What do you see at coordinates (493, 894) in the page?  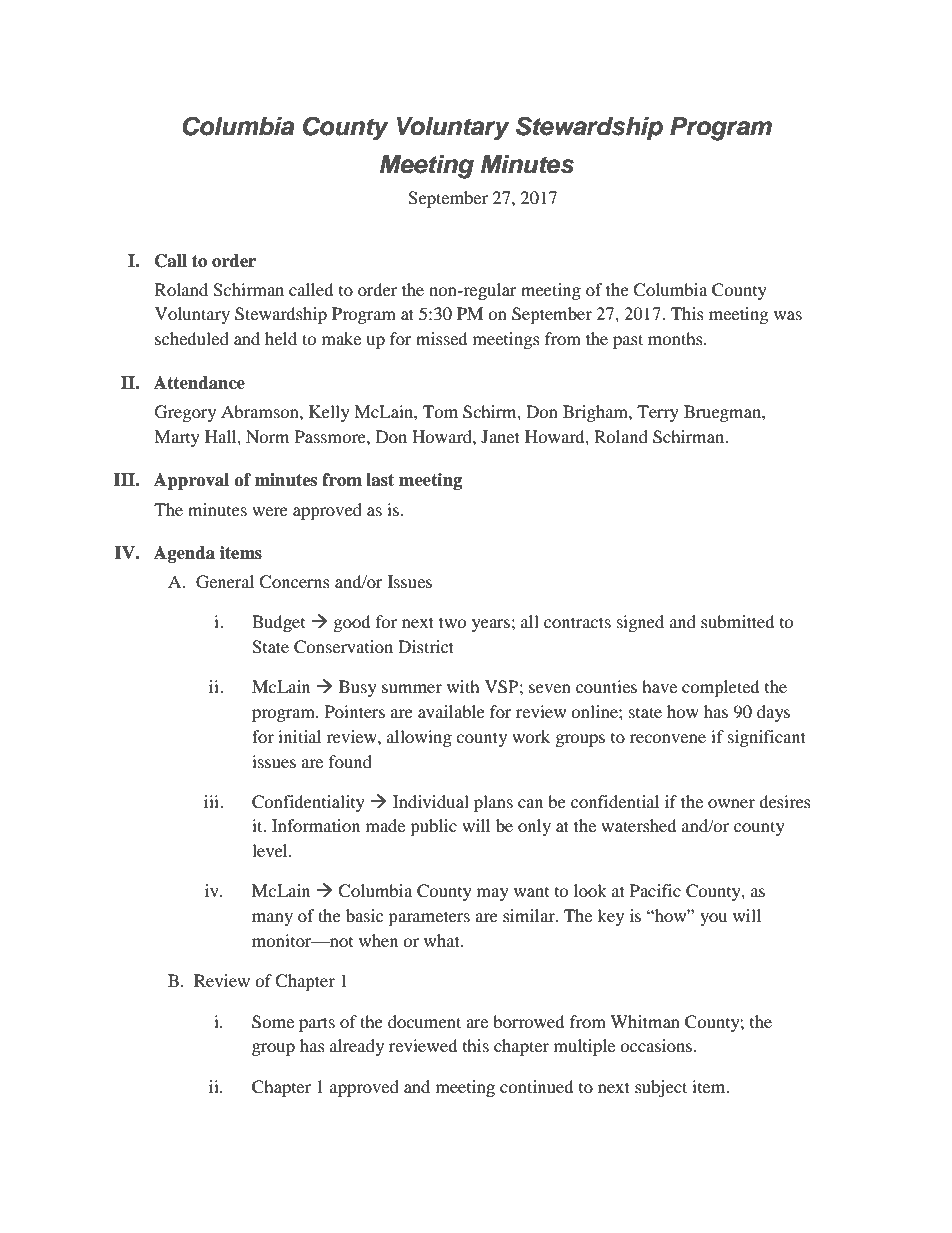 I see `may` at bounding box center [493, 894].
